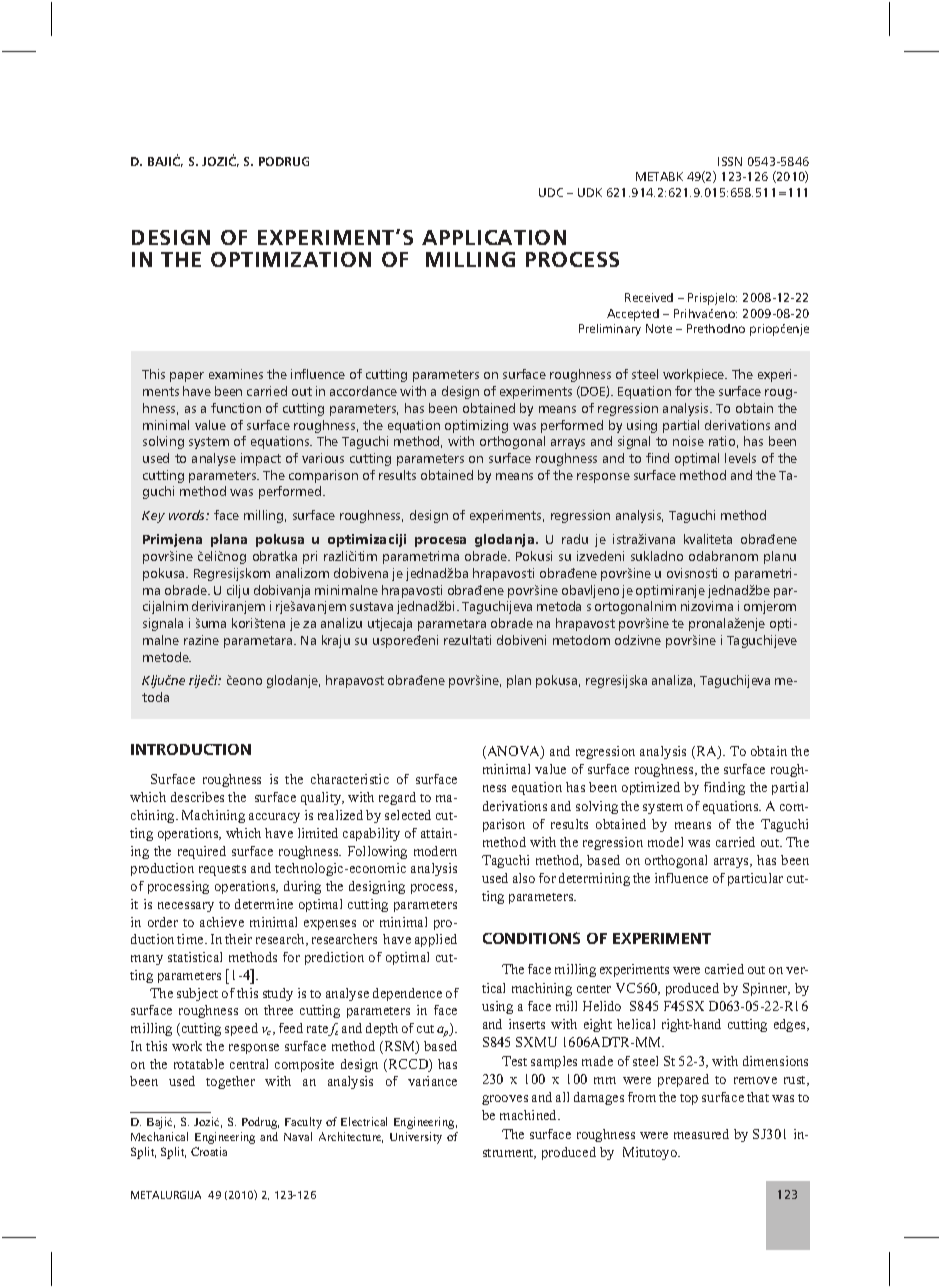 This screenshot has height=1288, width=940. Describe the element at coordinates (153, 517) in the screenshot. I see `Key` at that location.
